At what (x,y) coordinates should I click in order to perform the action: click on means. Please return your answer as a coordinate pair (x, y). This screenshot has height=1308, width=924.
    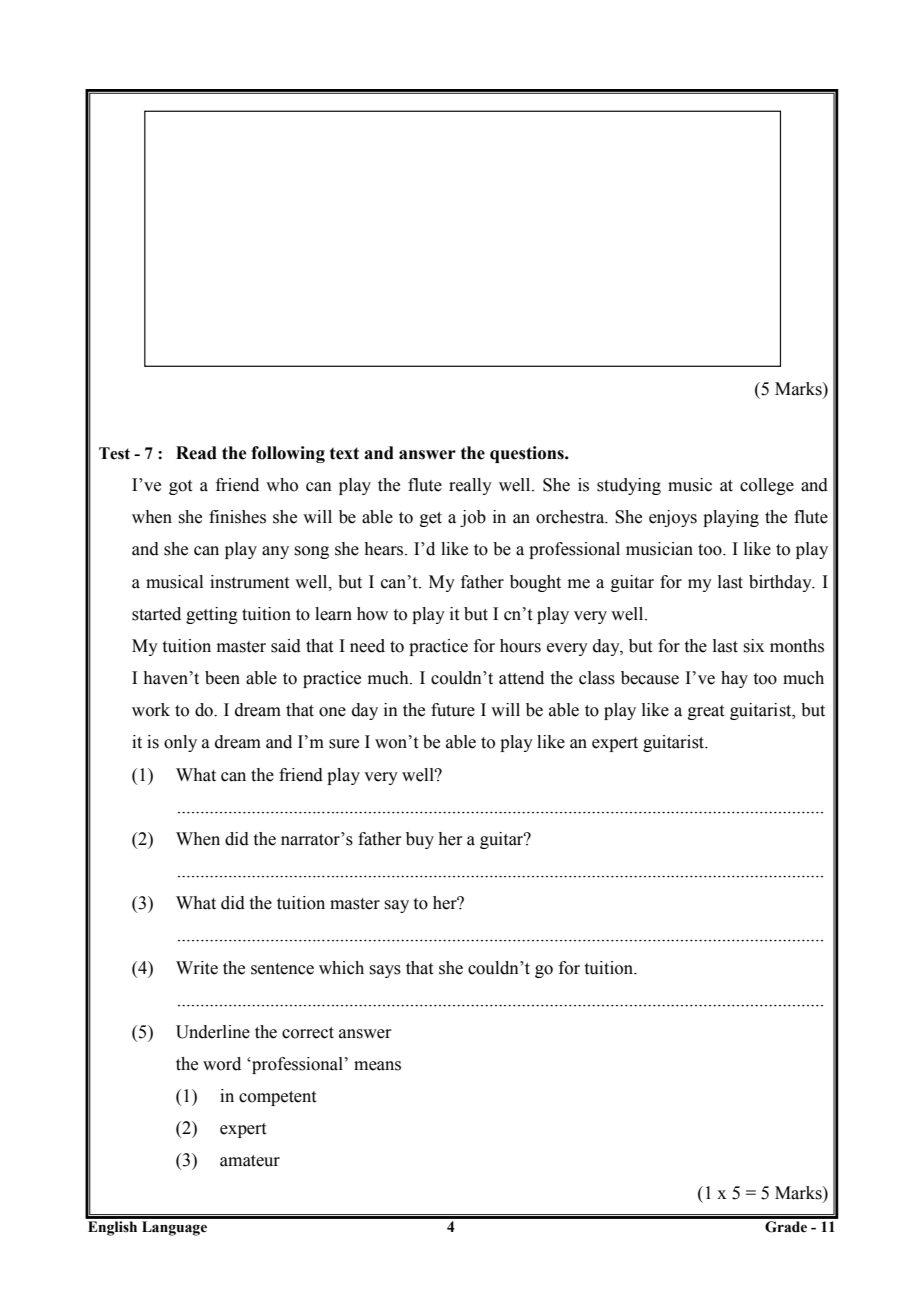
    Looking at the image, I should click on (377, 1066).
